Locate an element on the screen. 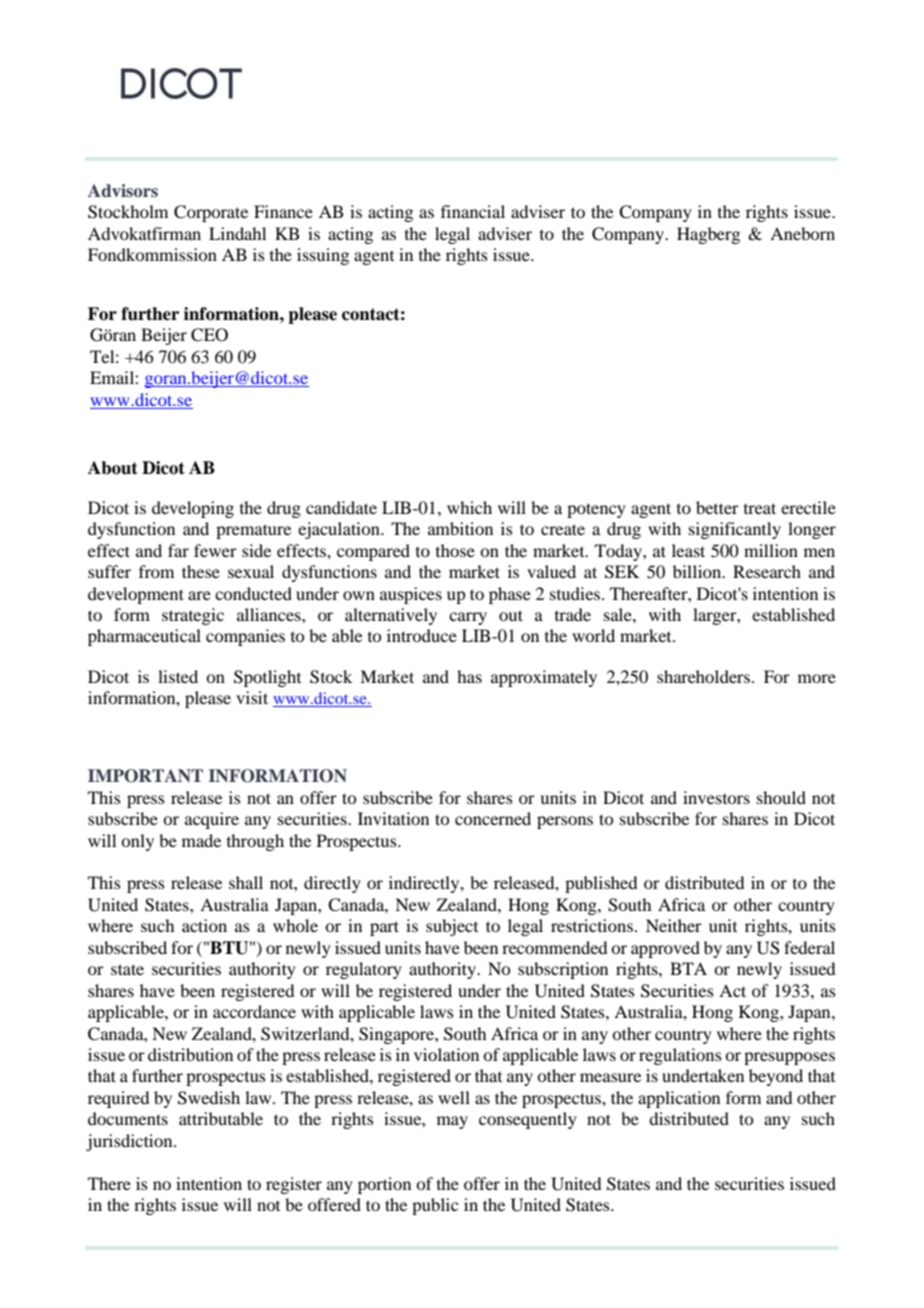 The height and width of the screenshot is (1308, 924). investors is located at coordinates (716, 797).
